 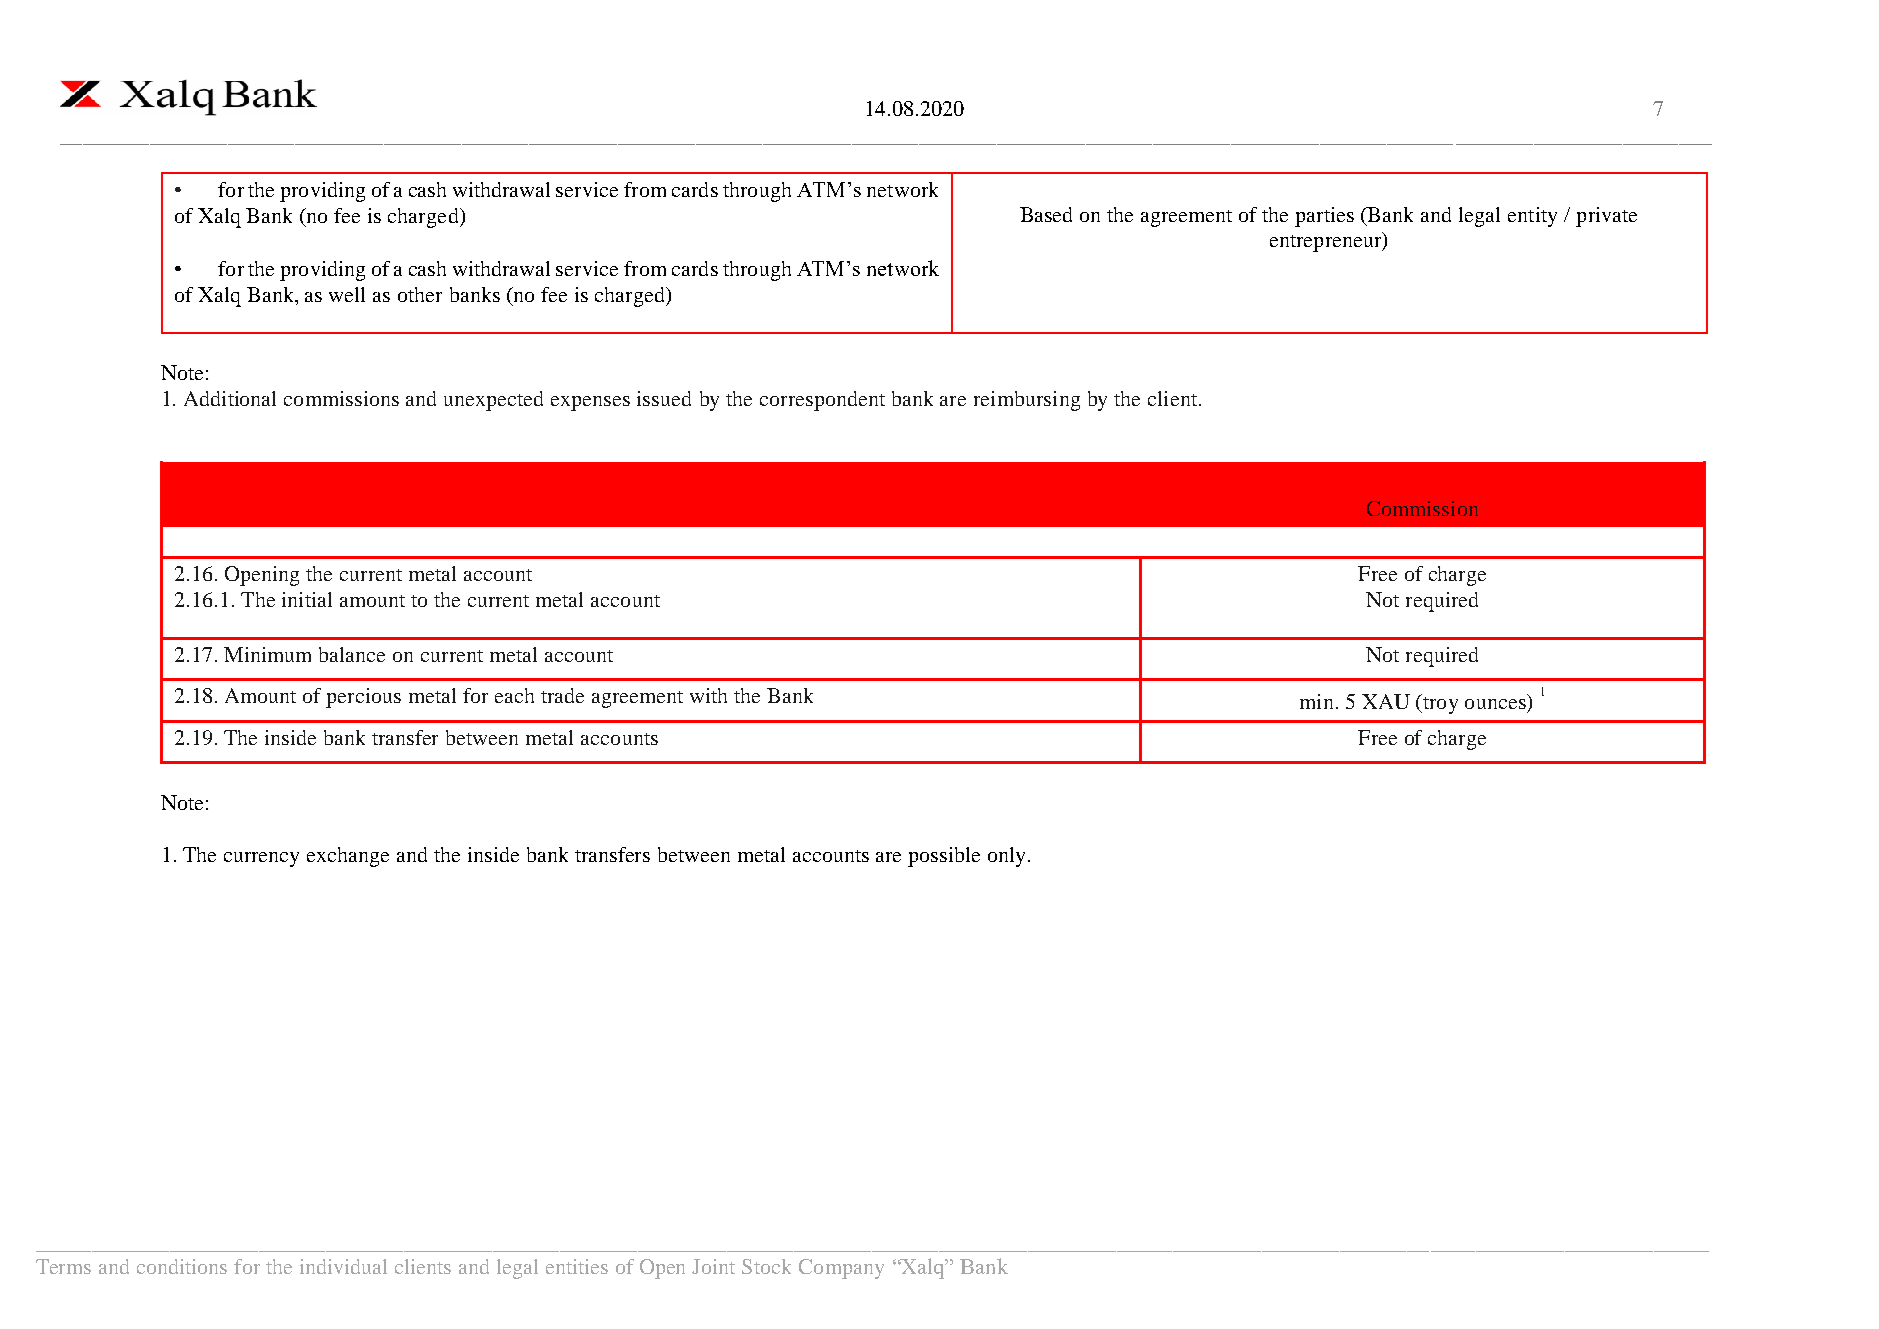 What do you see at coordinates (1008, 857) in the document?
I see `only` at bounding box center [1008, 857].
